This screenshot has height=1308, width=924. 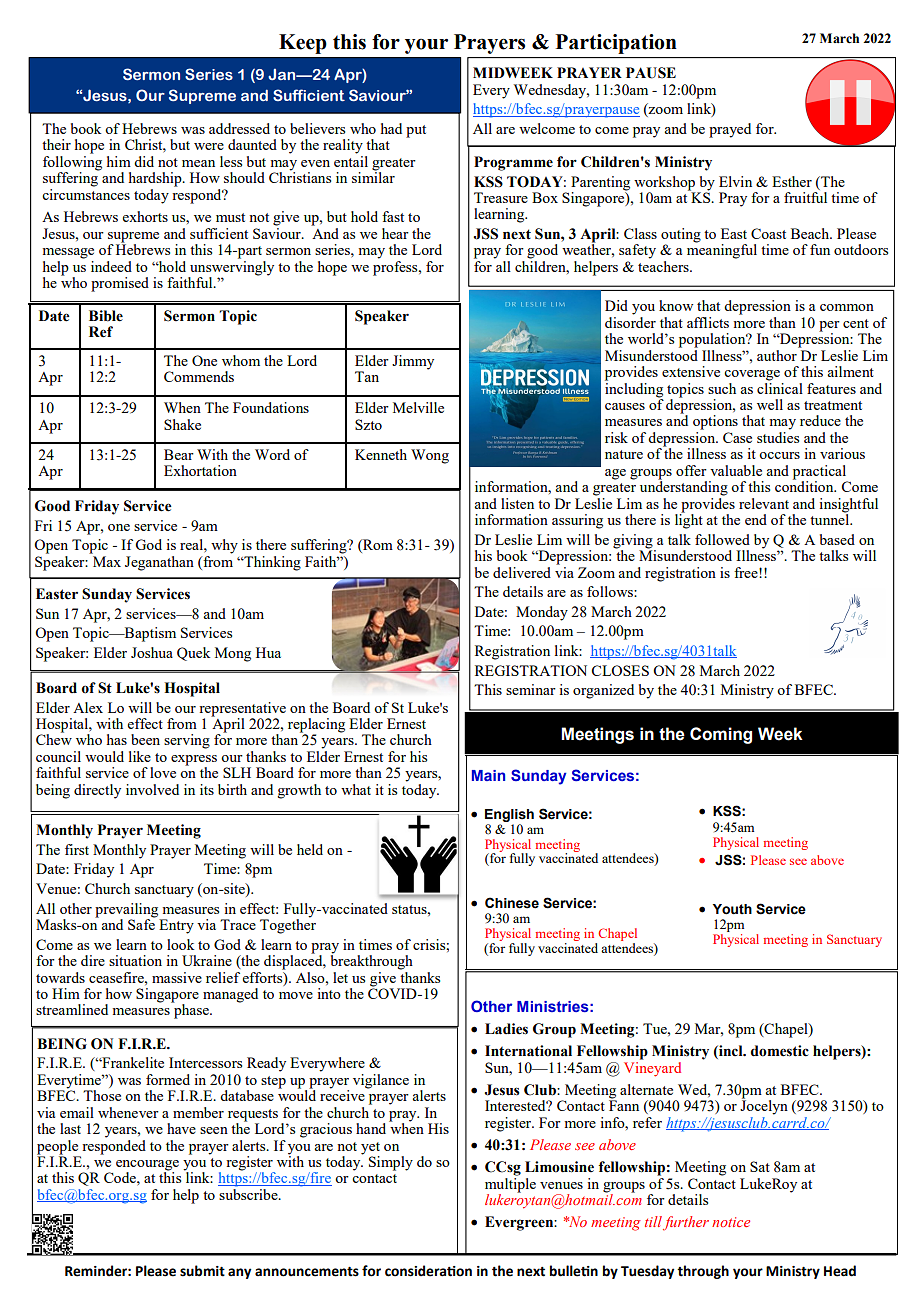 What do you see at coordinates (202, 1271) in the screenshot?
I see `submit` at bounding box center [202, 1271].
